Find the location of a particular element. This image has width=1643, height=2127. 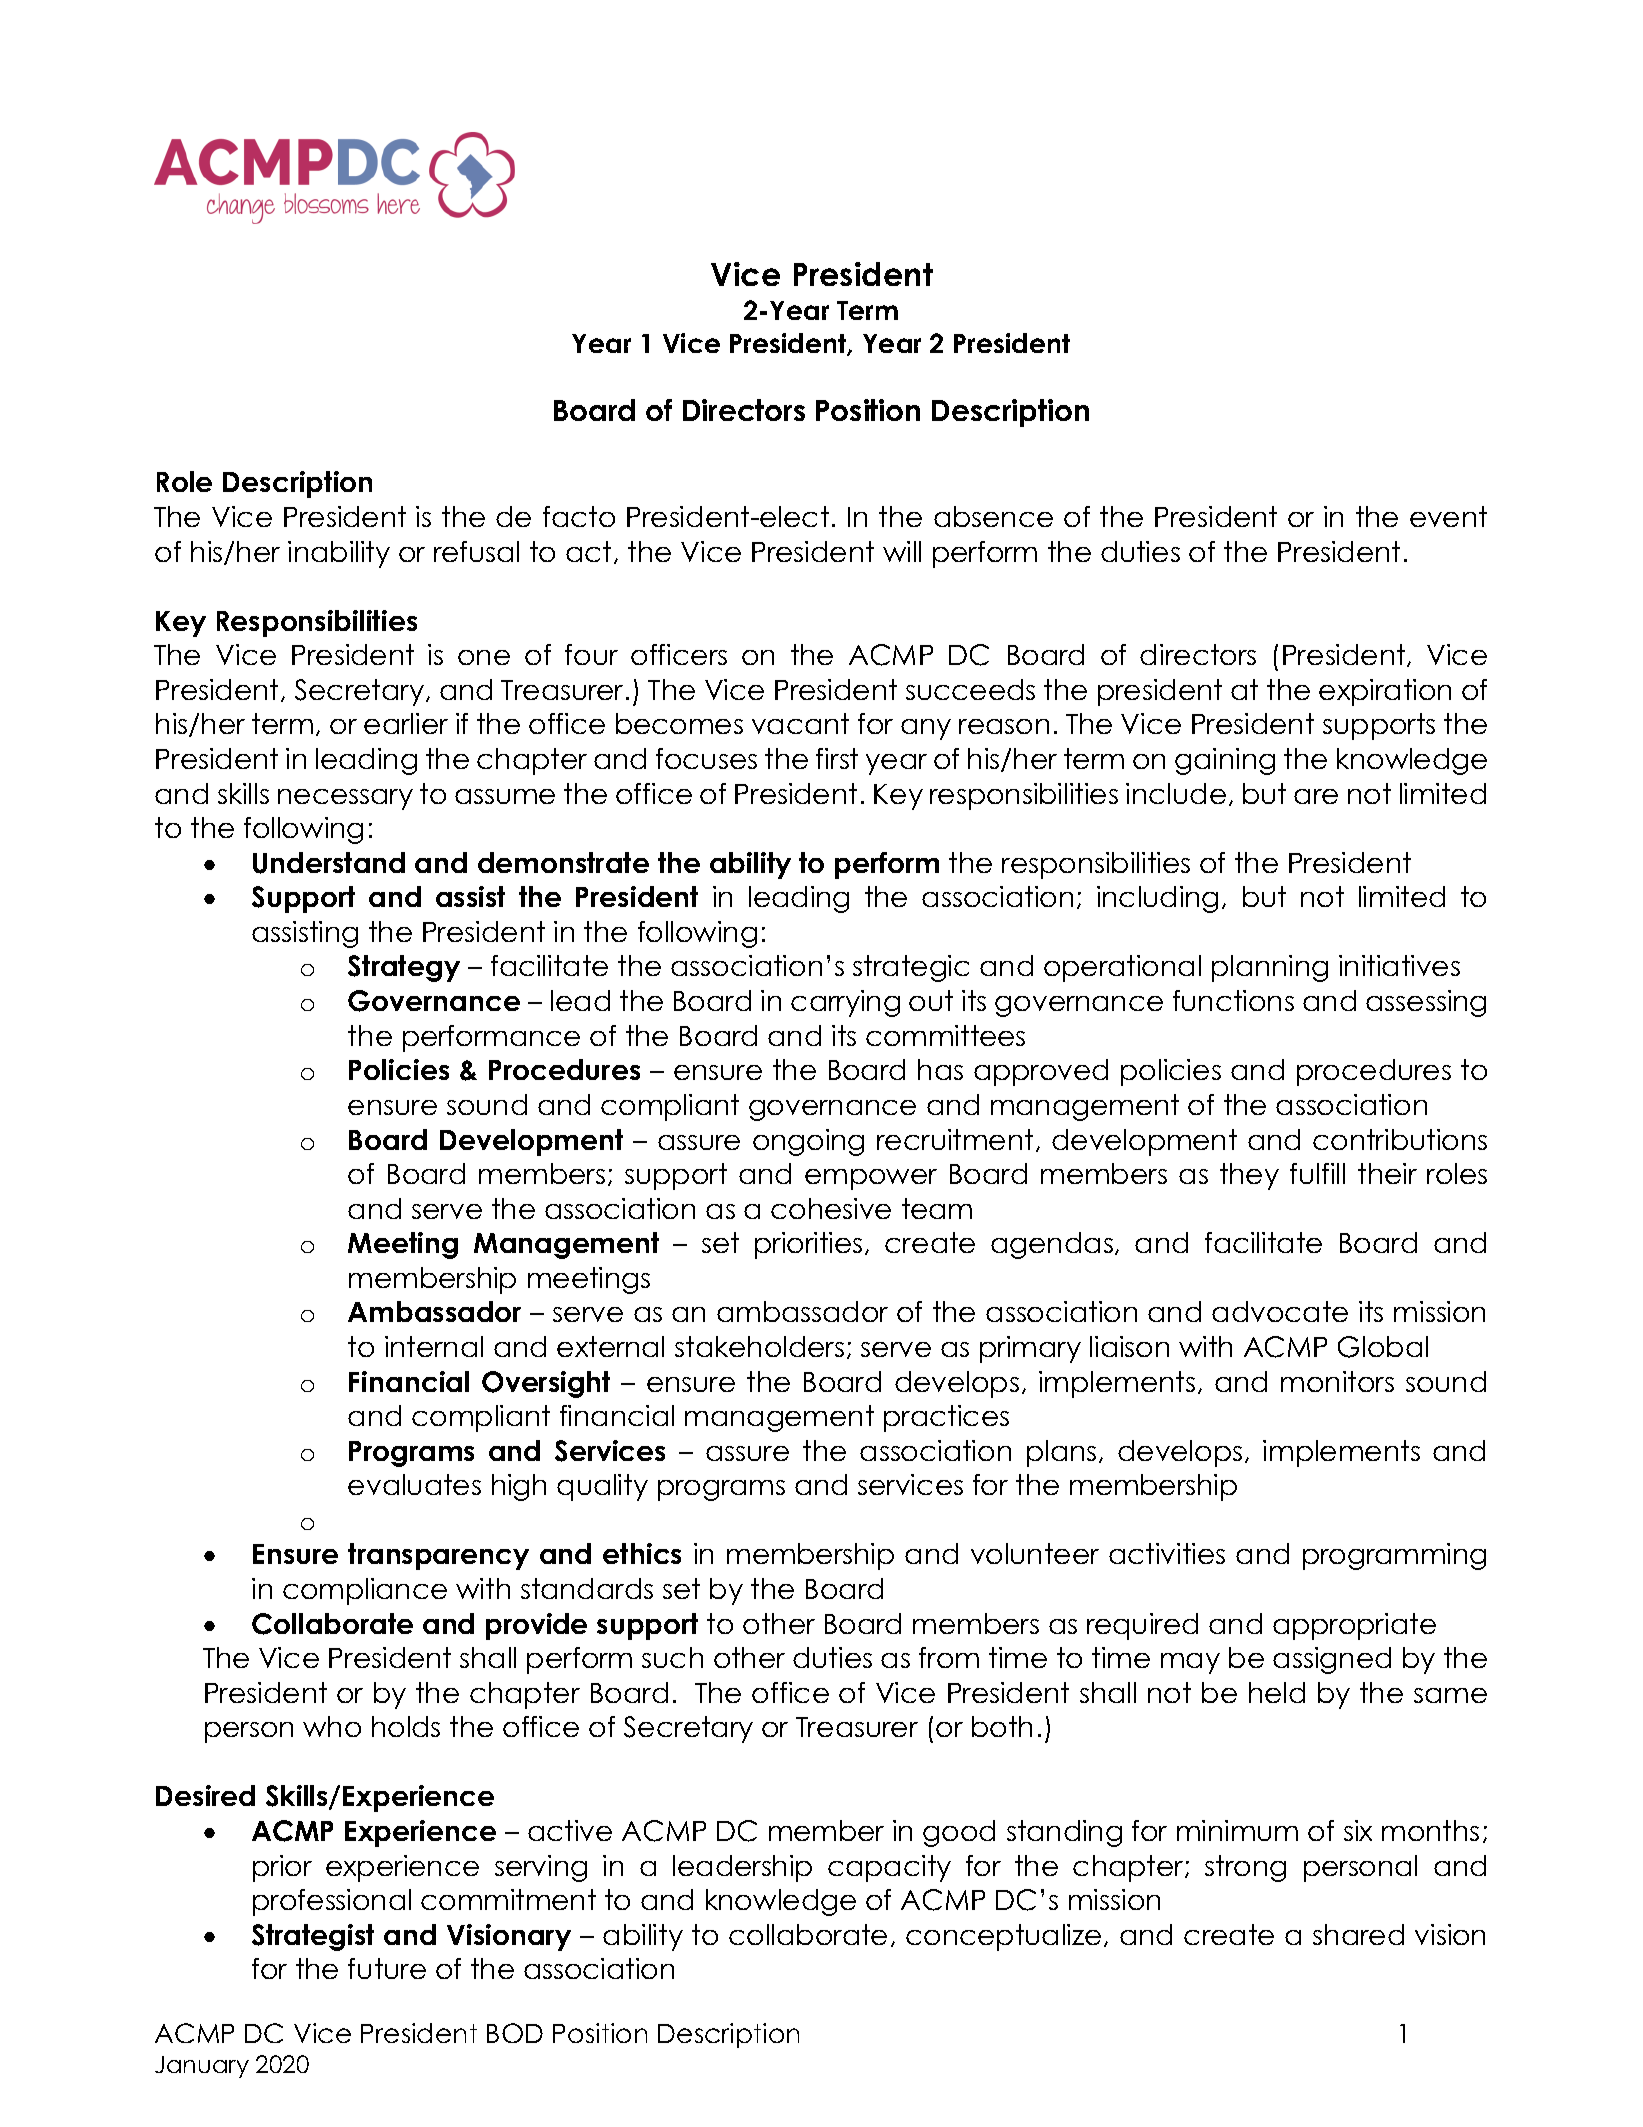

ongoing is located at coordinates (808, 1142).
